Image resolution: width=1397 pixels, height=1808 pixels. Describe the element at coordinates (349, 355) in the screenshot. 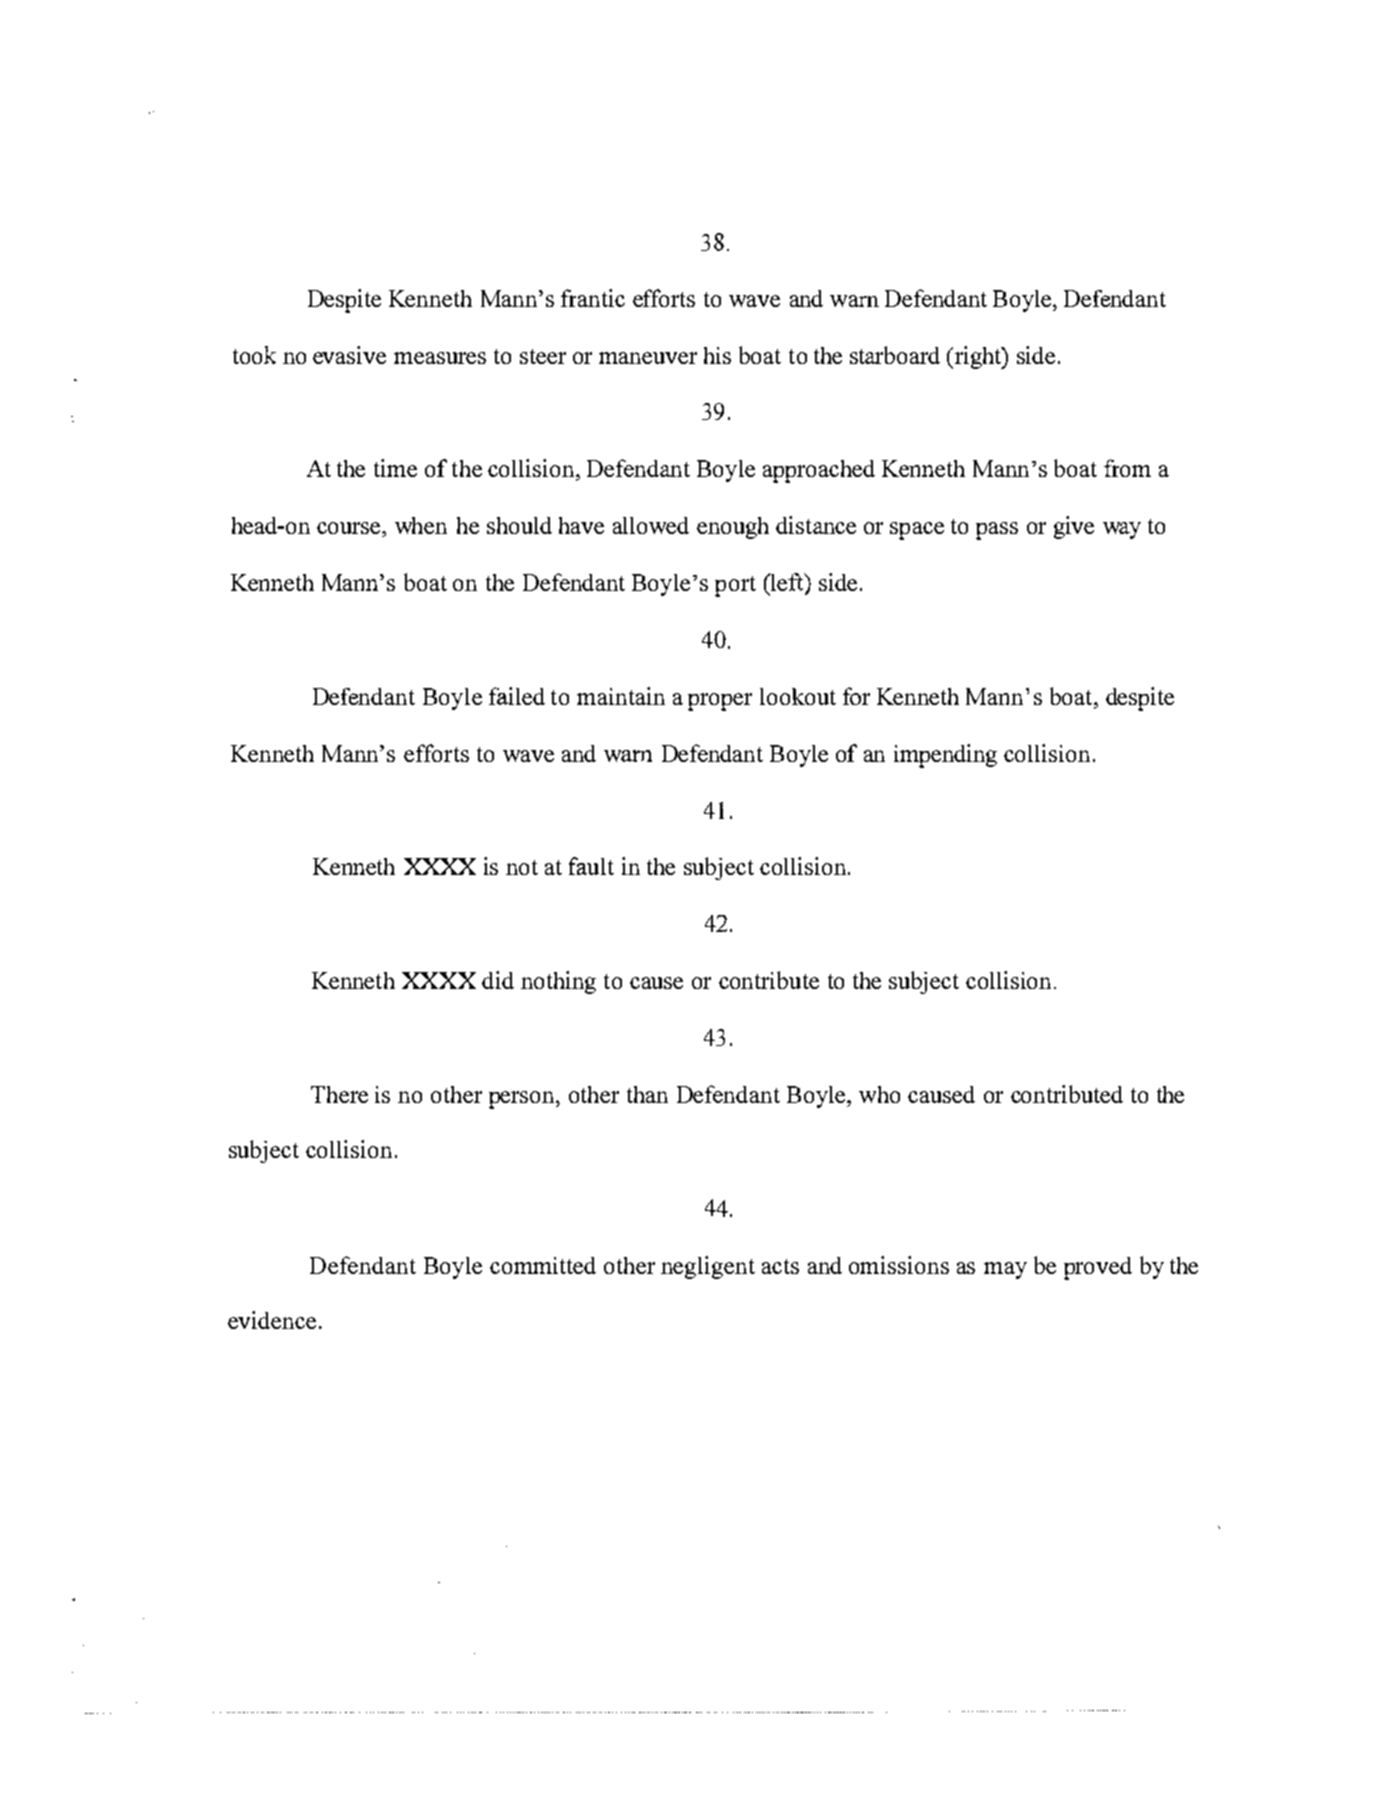

I see `evasive` at that location.
